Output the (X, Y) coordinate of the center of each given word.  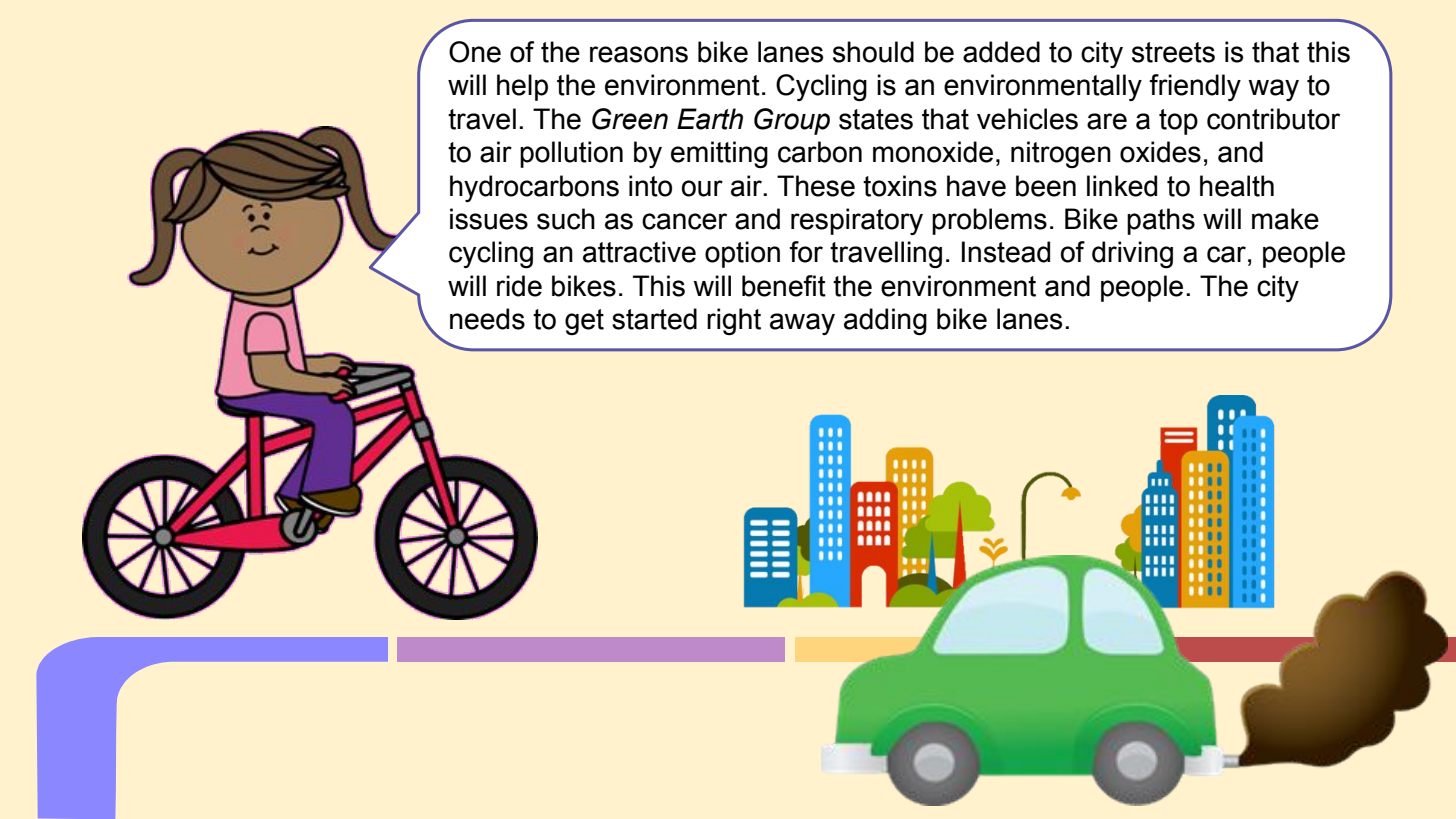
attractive (639, 252)
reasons (639, 54)
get (584, 322)
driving (1132, 255)
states (876, 119)
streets (1173, 52)
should (873, 52)
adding (885, 322)
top (1178, 122)
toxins (900, 186)
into (650, 186)
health (1237, 186)
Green (630, 119)
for (806, 252)
